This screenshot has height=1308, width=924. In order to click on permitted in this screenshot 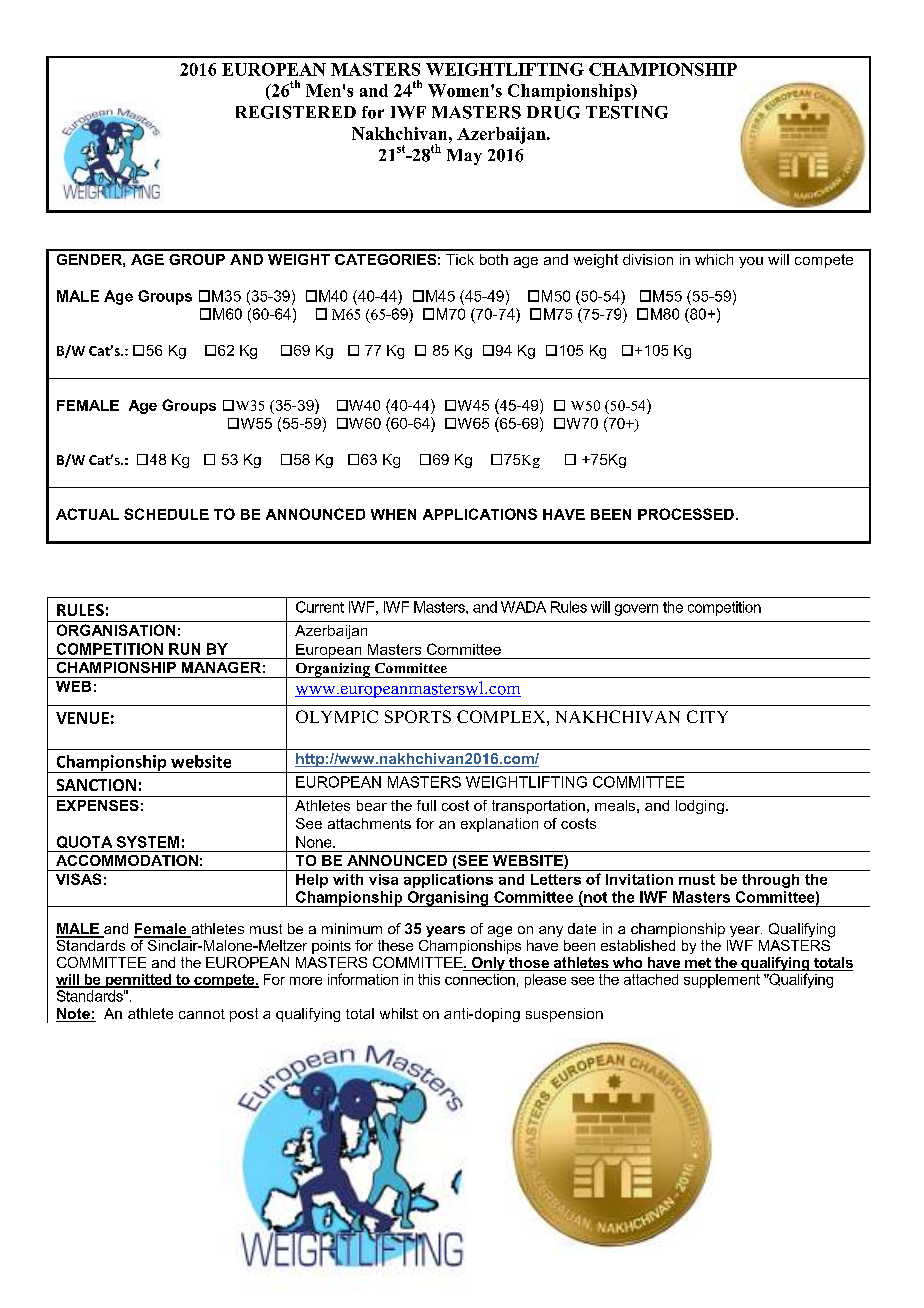, I will do `click(138, 981)`.
